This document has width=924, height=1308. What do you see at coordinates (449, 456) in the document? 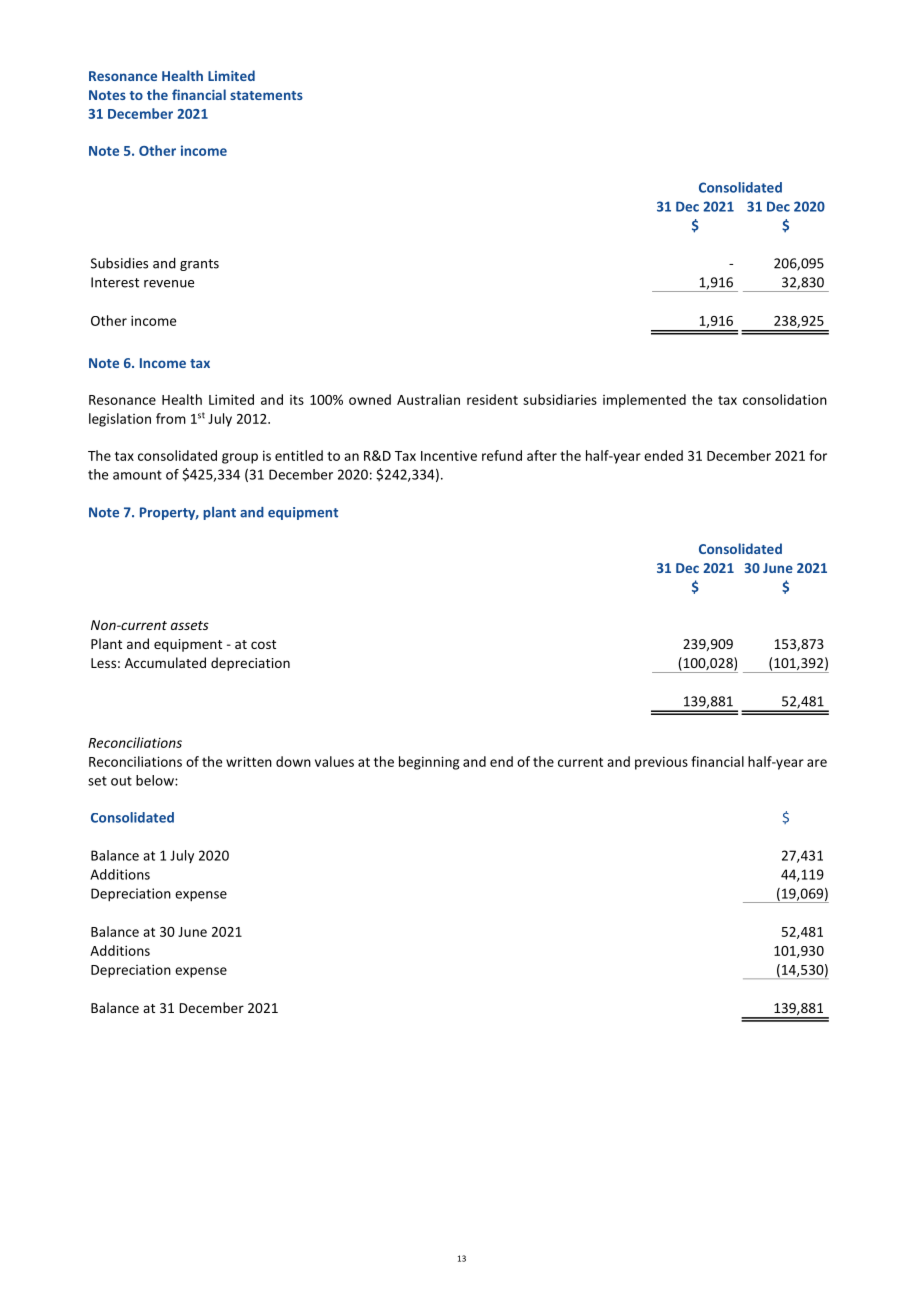
I see `Incentive` at bounding box center [449, 456].
